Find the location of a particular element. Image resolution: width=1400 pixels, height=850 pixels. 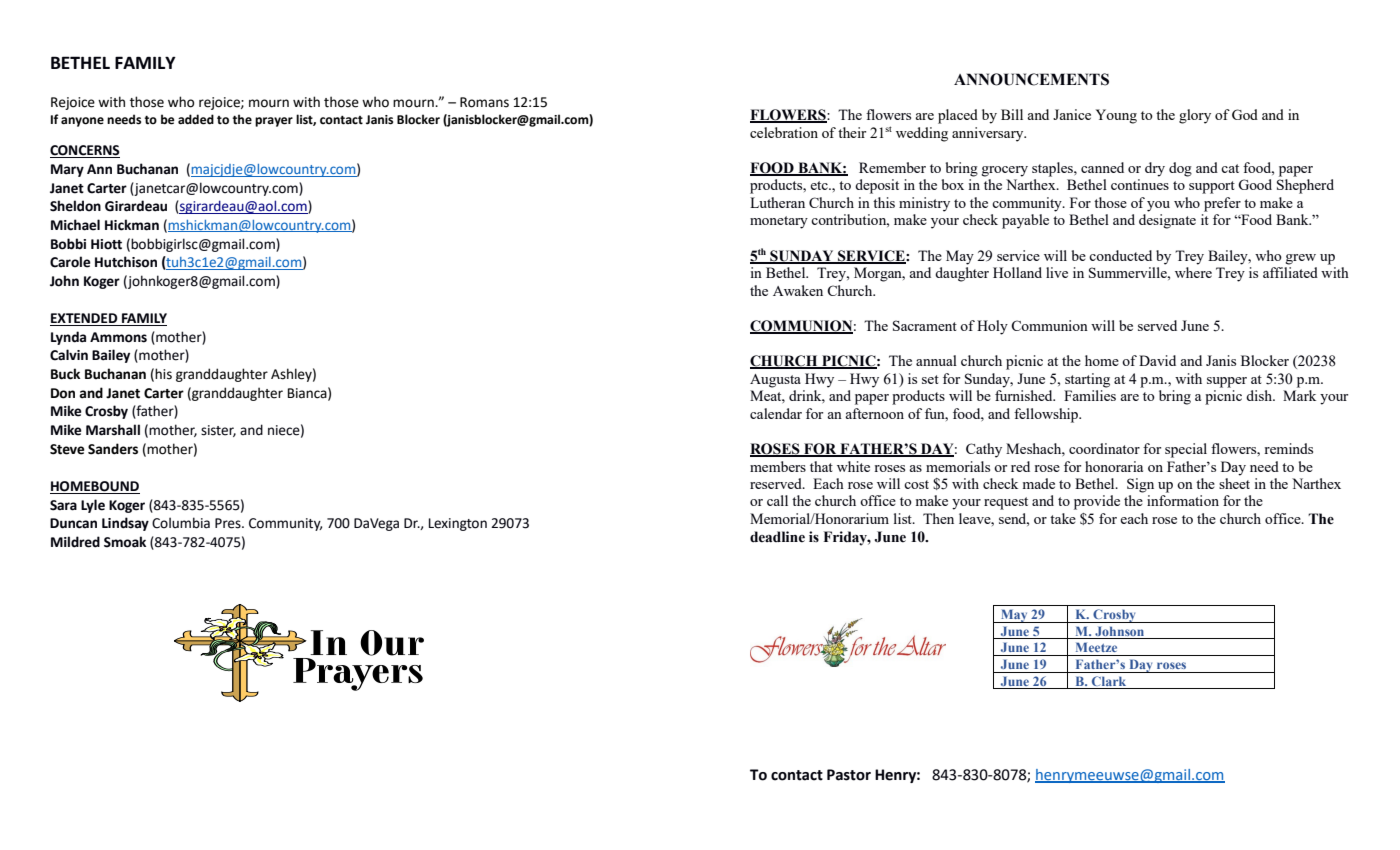

glory is located at coordinates (1195, 116).
